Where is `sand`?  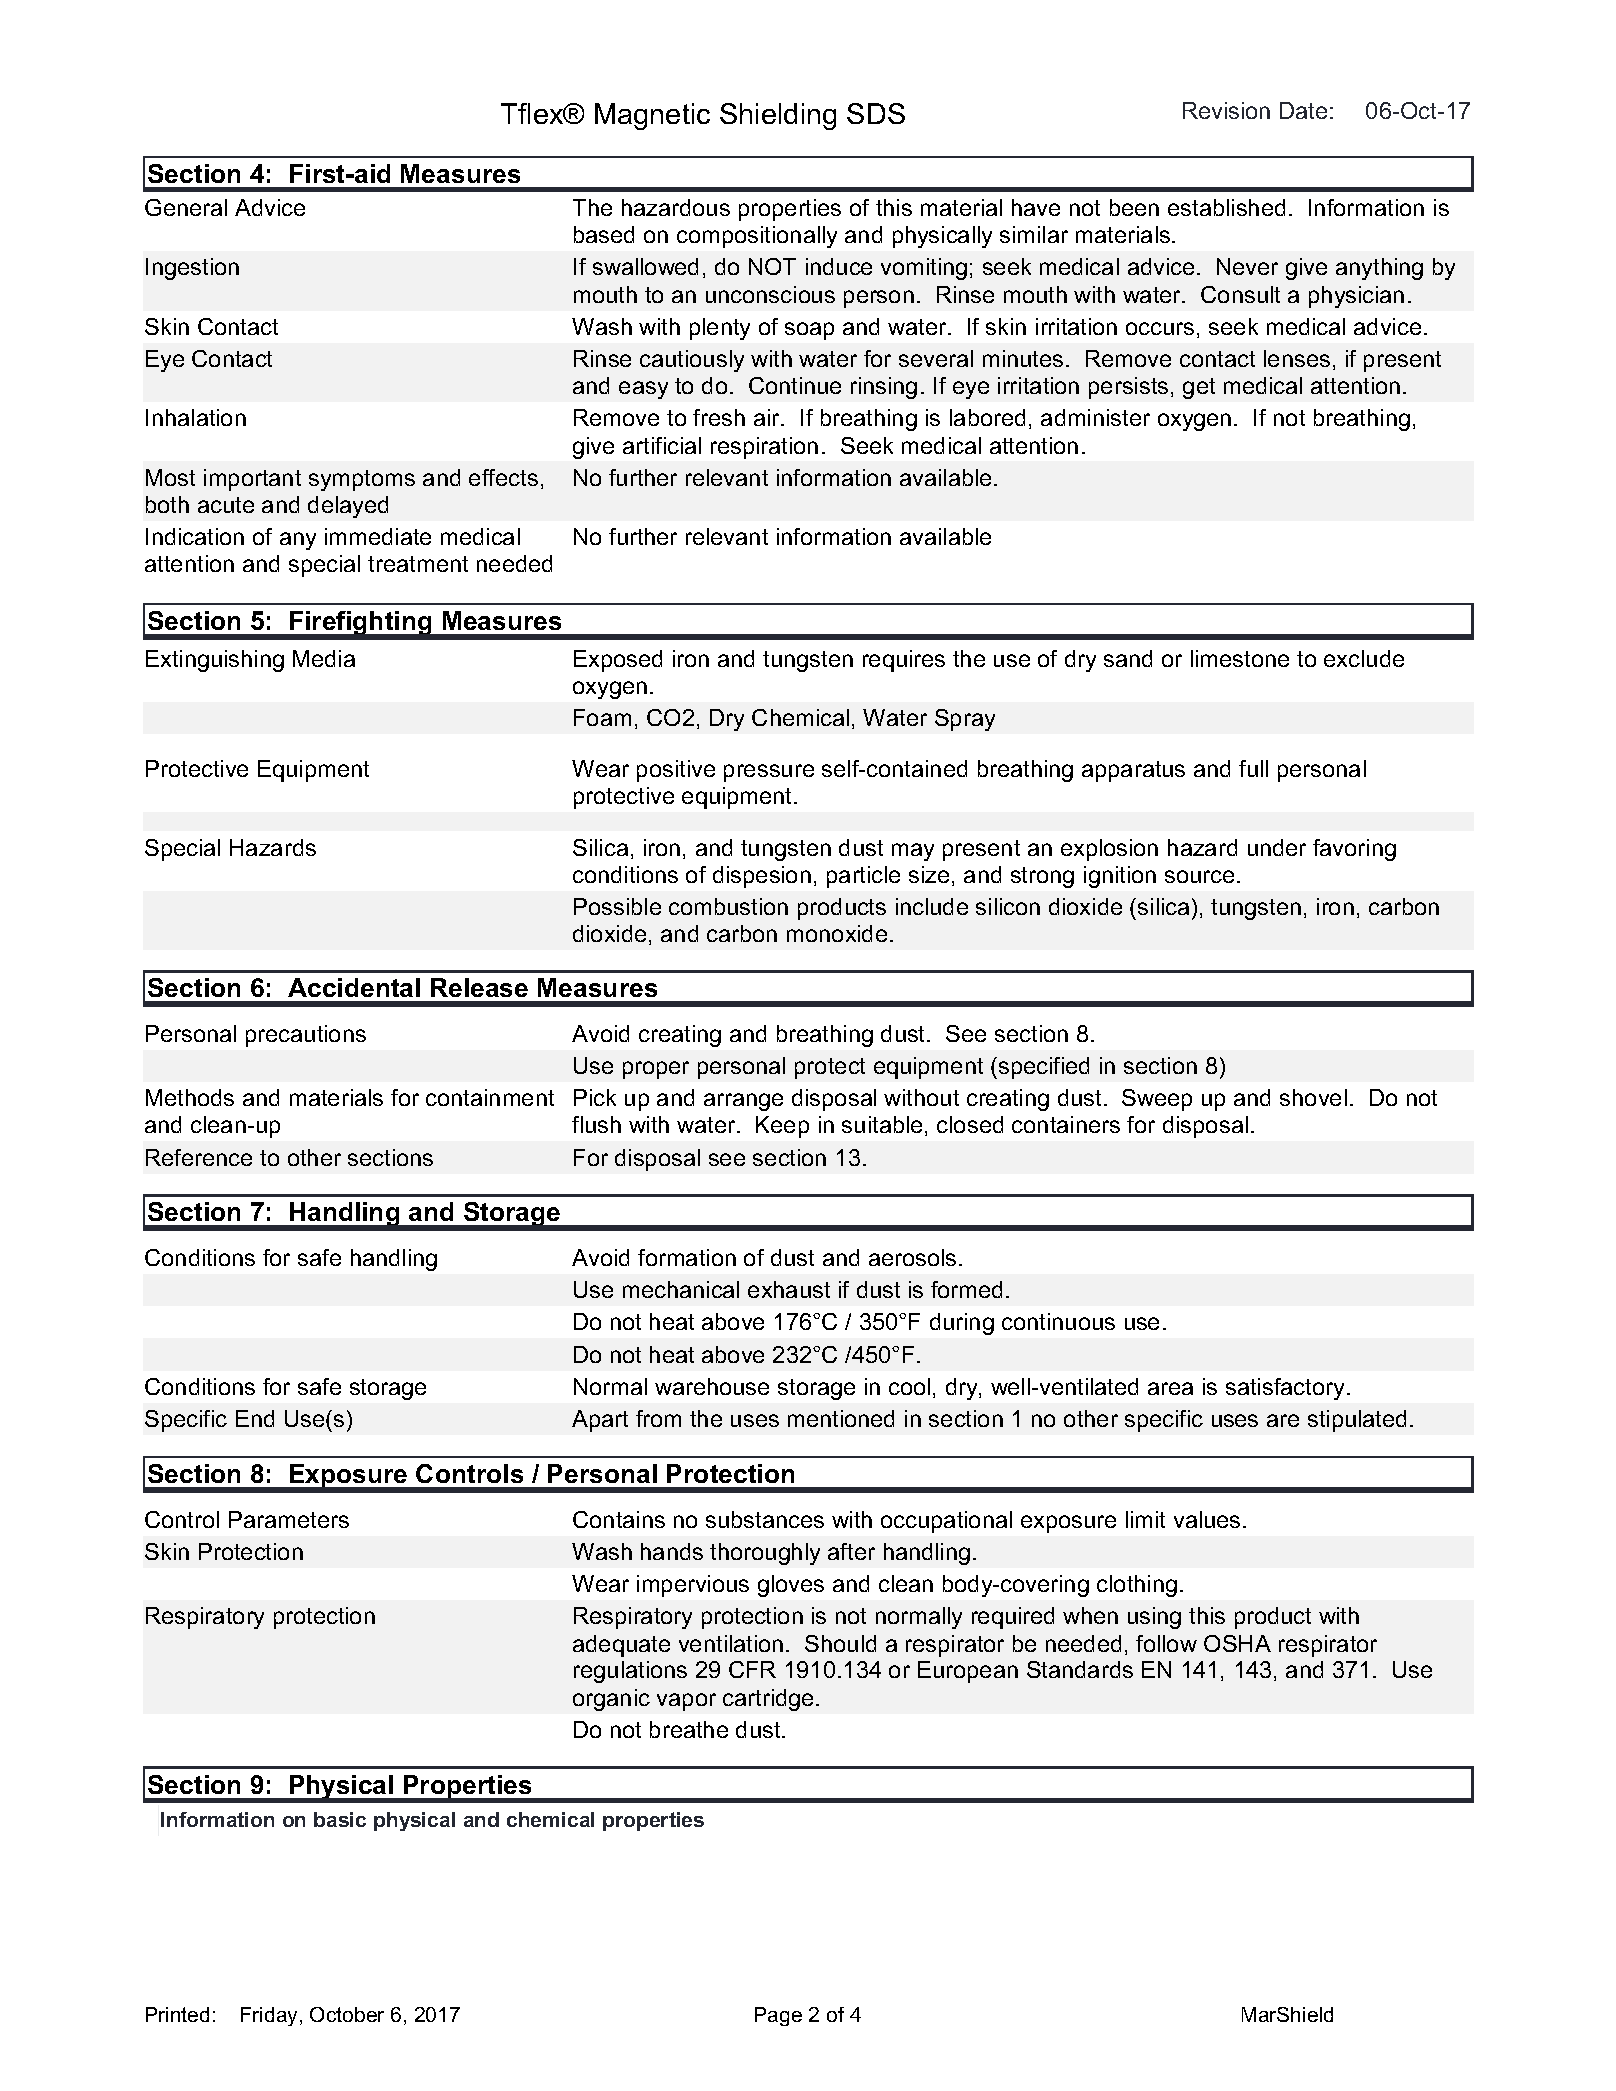 sand is located at coordinates (1128, 658).
